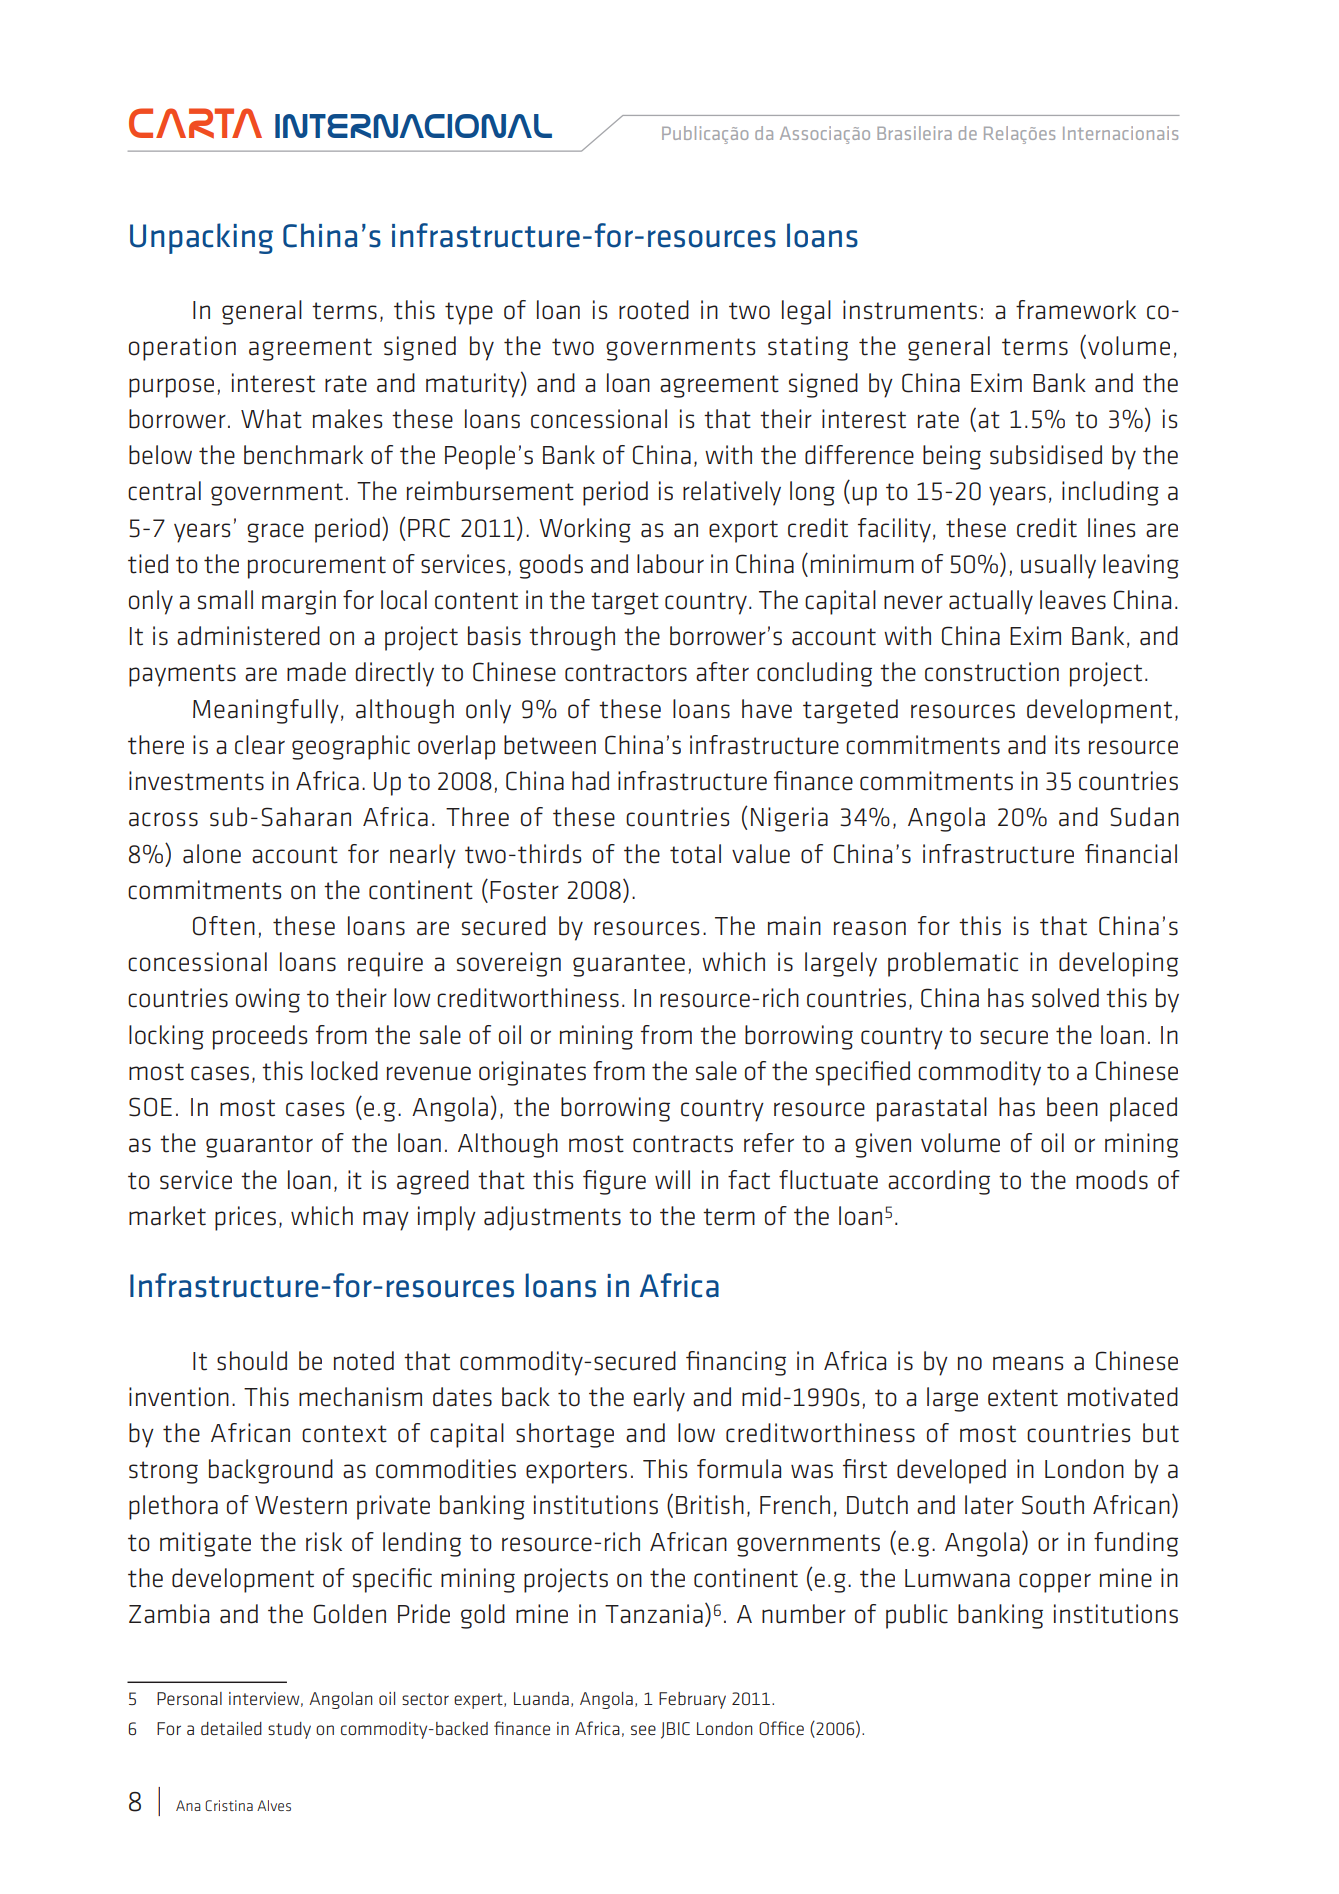 Image resolution: width=1339 pixels, height=1894 pixels. What do you see at coordinates (224, 926) in the document?
I see `Often` at bounding box center [224, 926].
